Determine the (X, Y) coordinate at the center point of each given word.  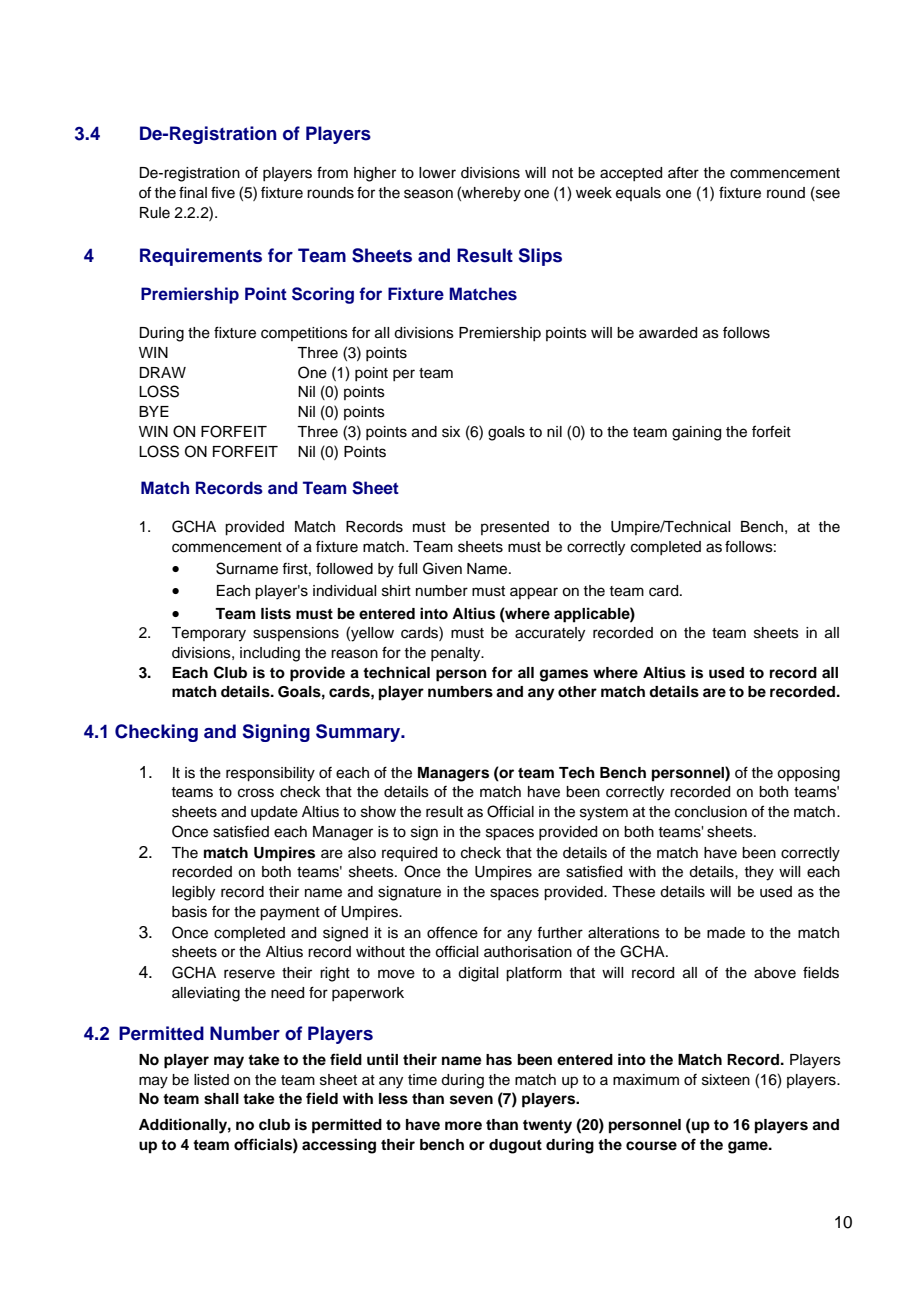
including (270, 654)
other (577, 692)
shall (221, 1099)
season (428, 194)
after (683, 172)
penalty (457, 654)
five (223, 192)
